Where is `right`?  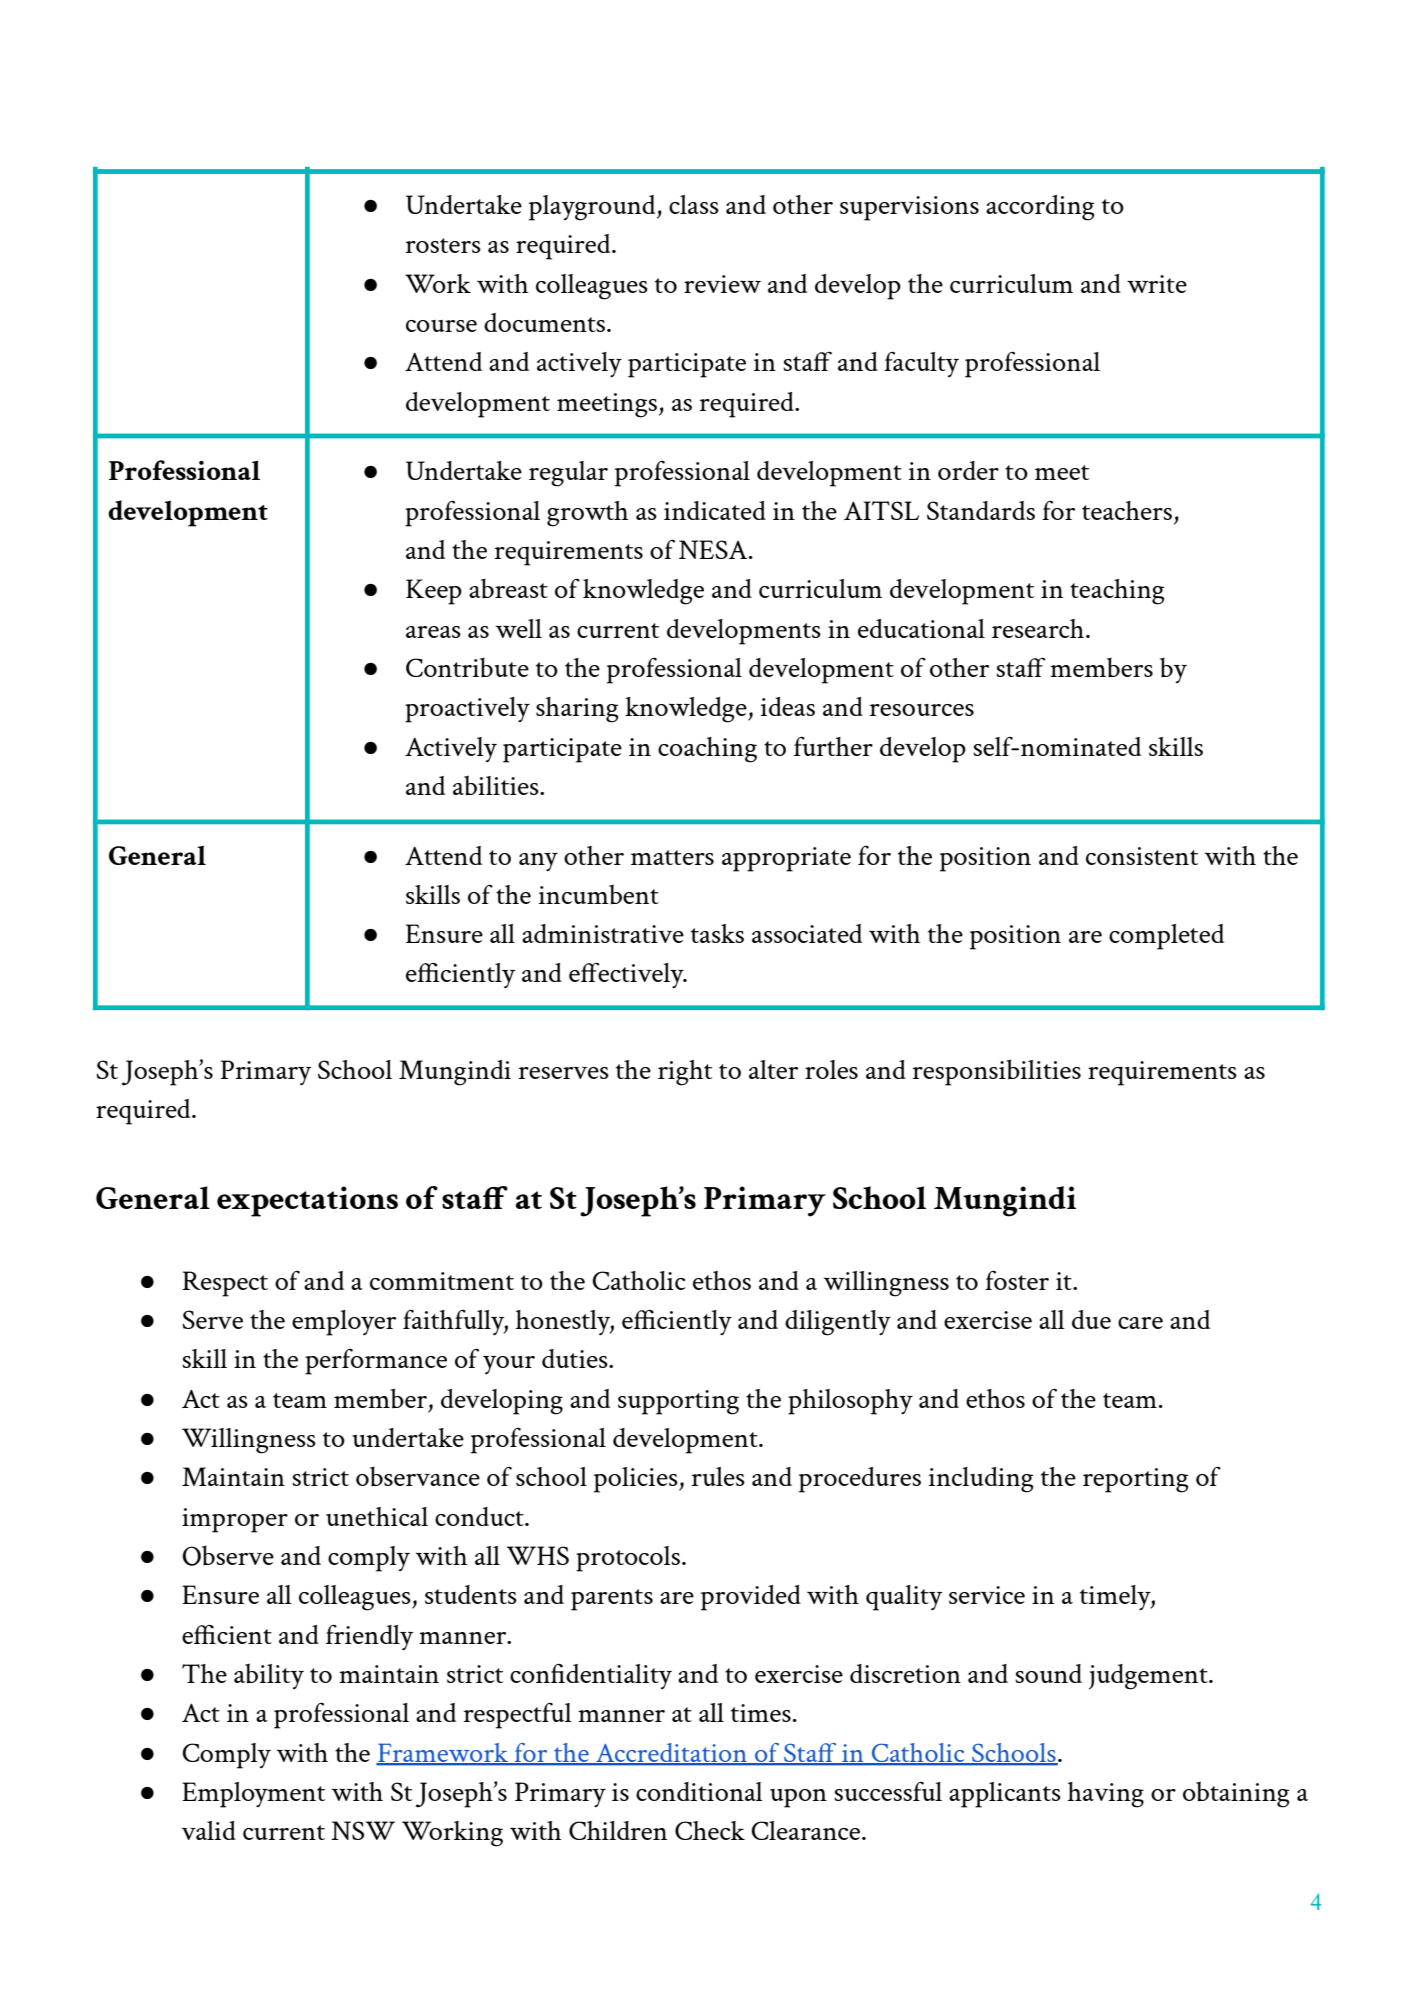
right is located at coordinates (685, 1073).
